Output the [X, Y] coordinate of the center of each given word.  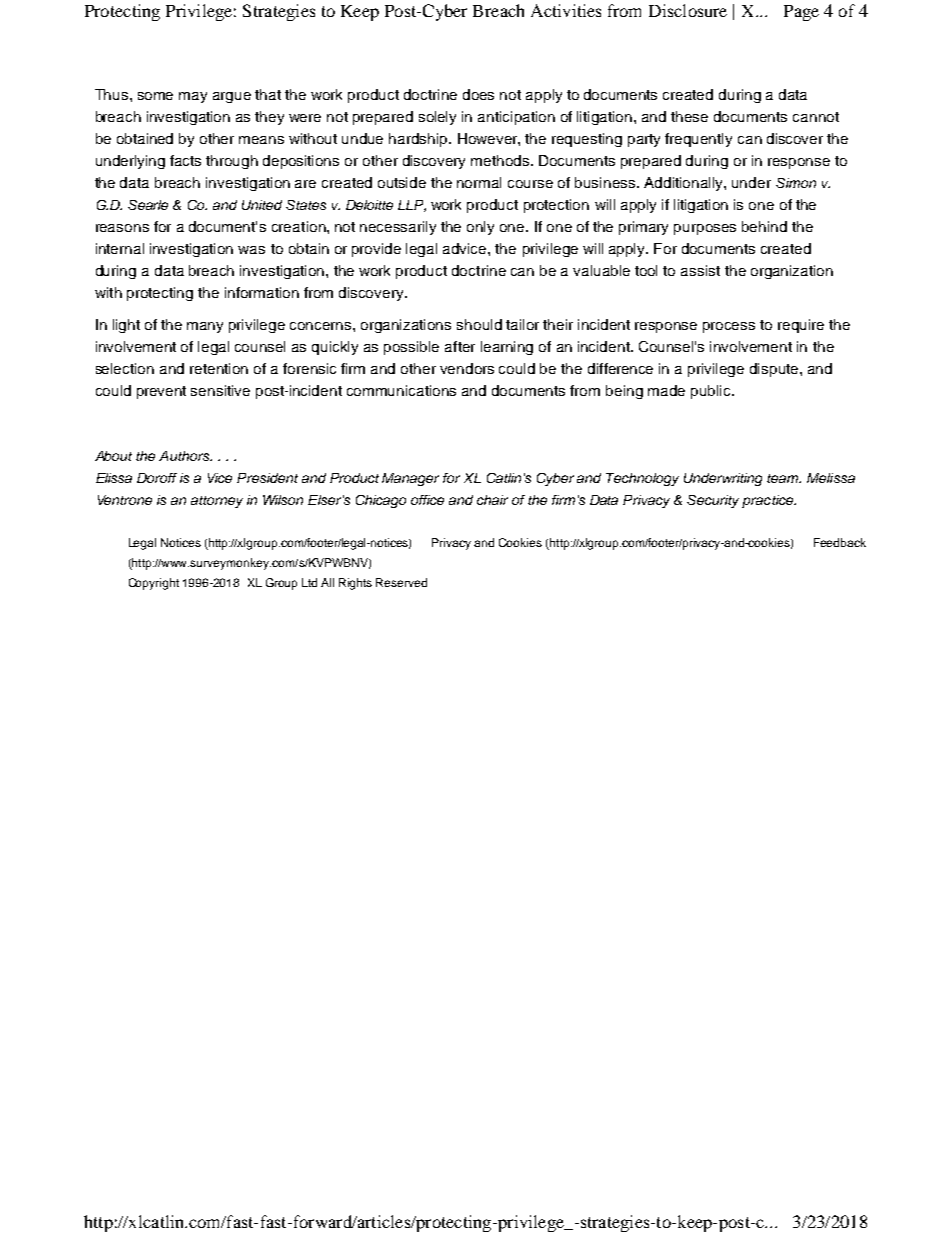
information [262, 292]
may [193, 97]
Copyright [154, 584]
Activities [566, 10]
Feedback [840, 542]
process [729, 327]
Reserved [401, 582]
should [479, 324]
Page [801, 13]
